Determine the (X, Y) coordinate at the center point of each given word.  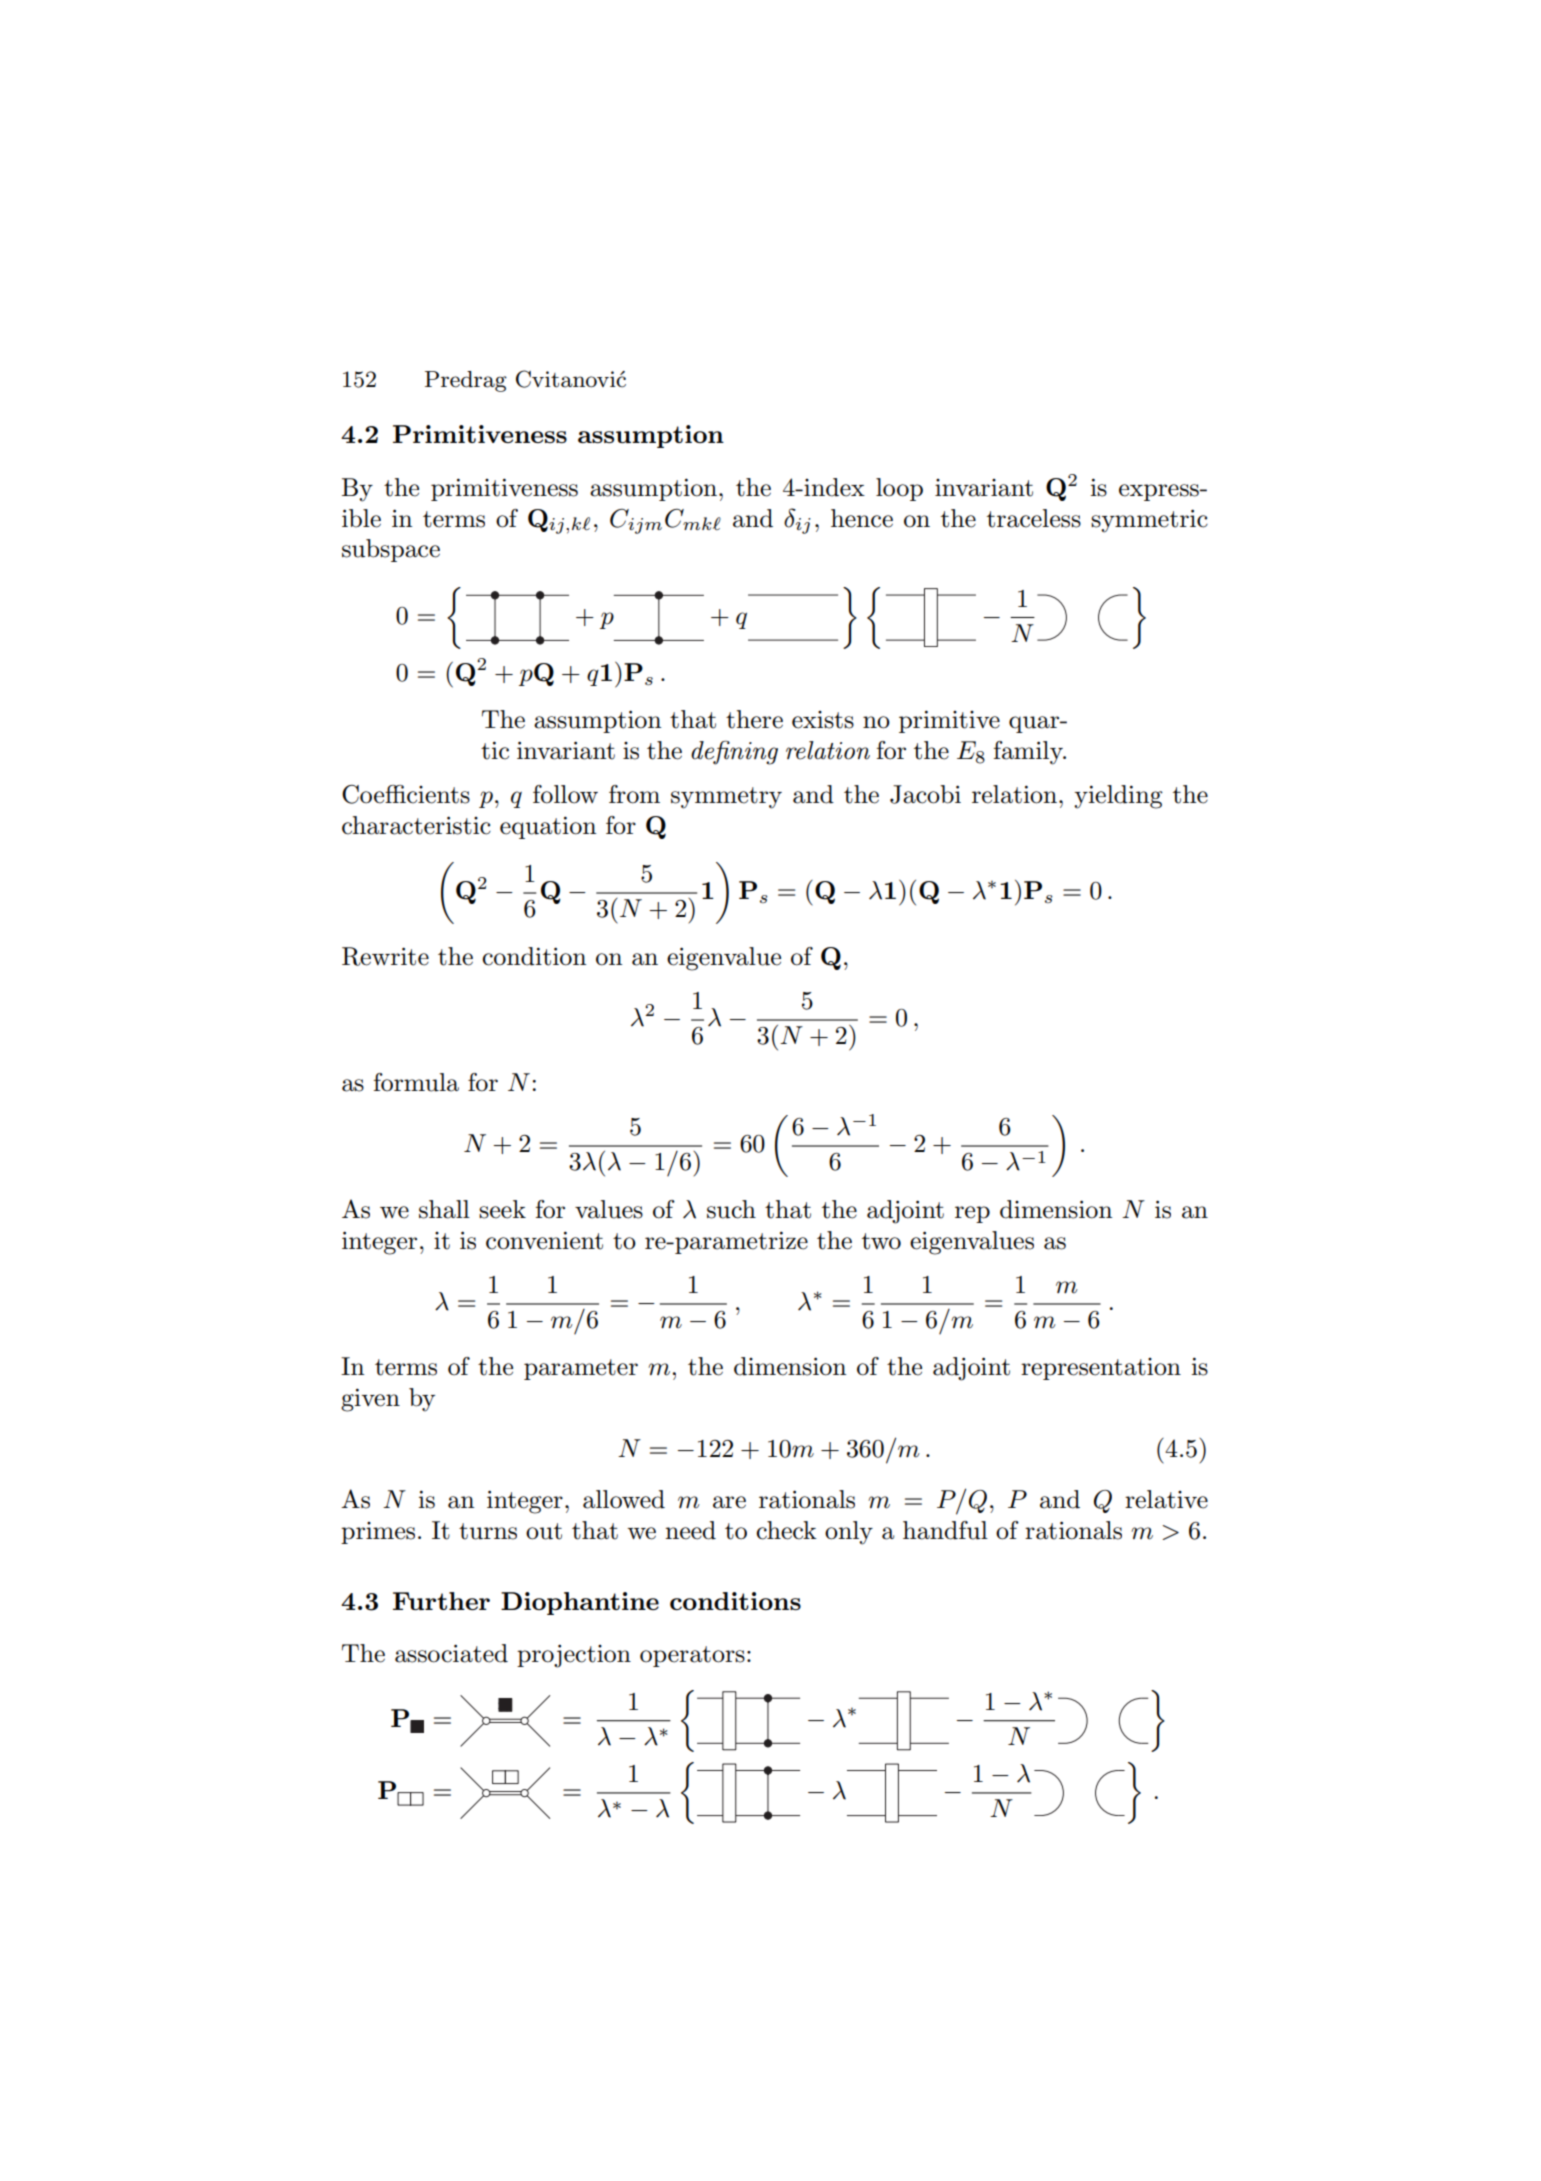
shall (444, 1209)
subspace (391, 550)
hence (862, 518)
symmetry (726, 798)
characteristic (416, 825)
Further (441, 1601)
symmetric (1149, 521)
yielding (1118, 797)
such (731, 1209)
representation (1101, 1369)
